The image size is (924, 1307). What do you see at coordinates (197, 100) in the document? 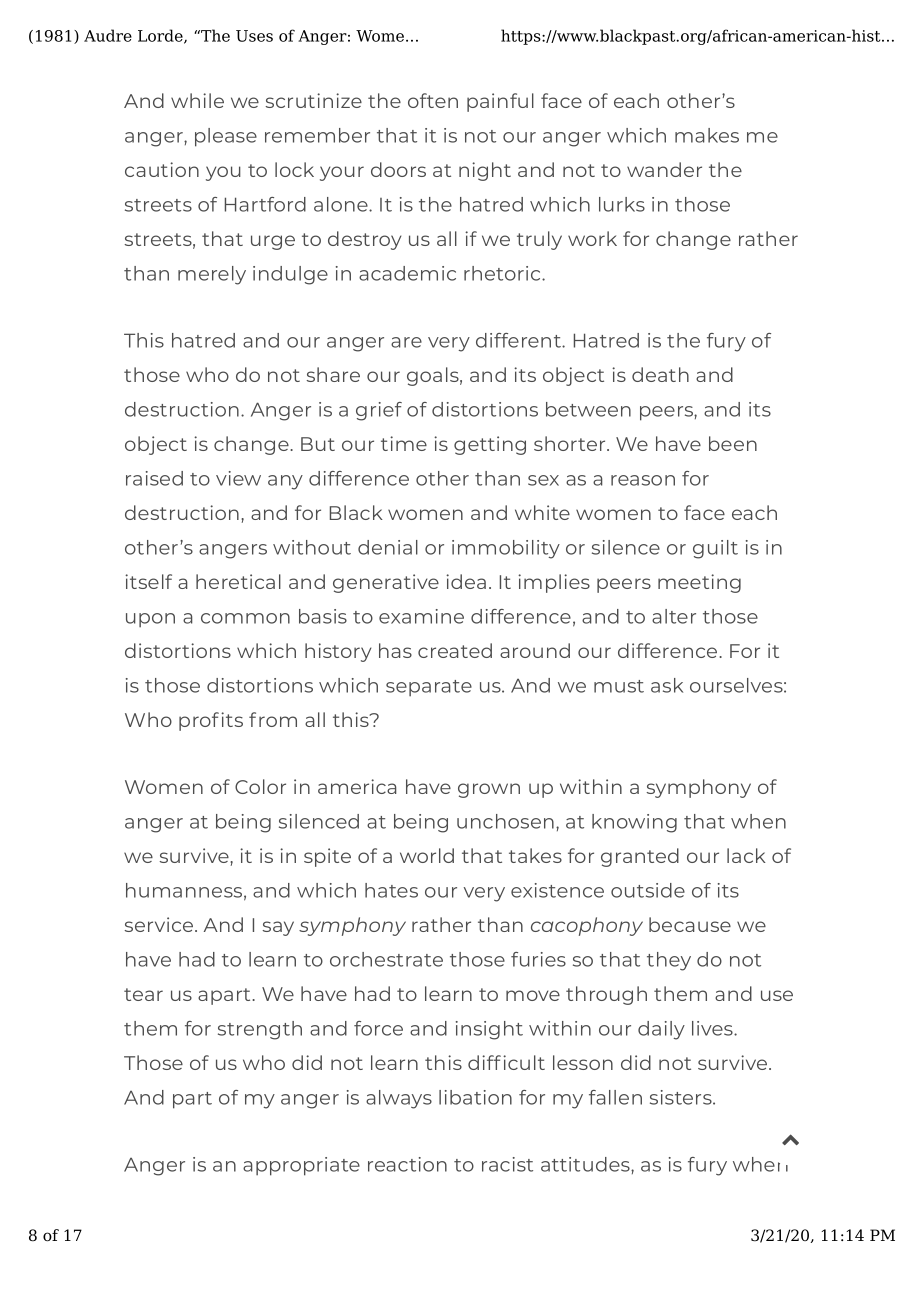
I see `while` at bounding box center [197, 100].
